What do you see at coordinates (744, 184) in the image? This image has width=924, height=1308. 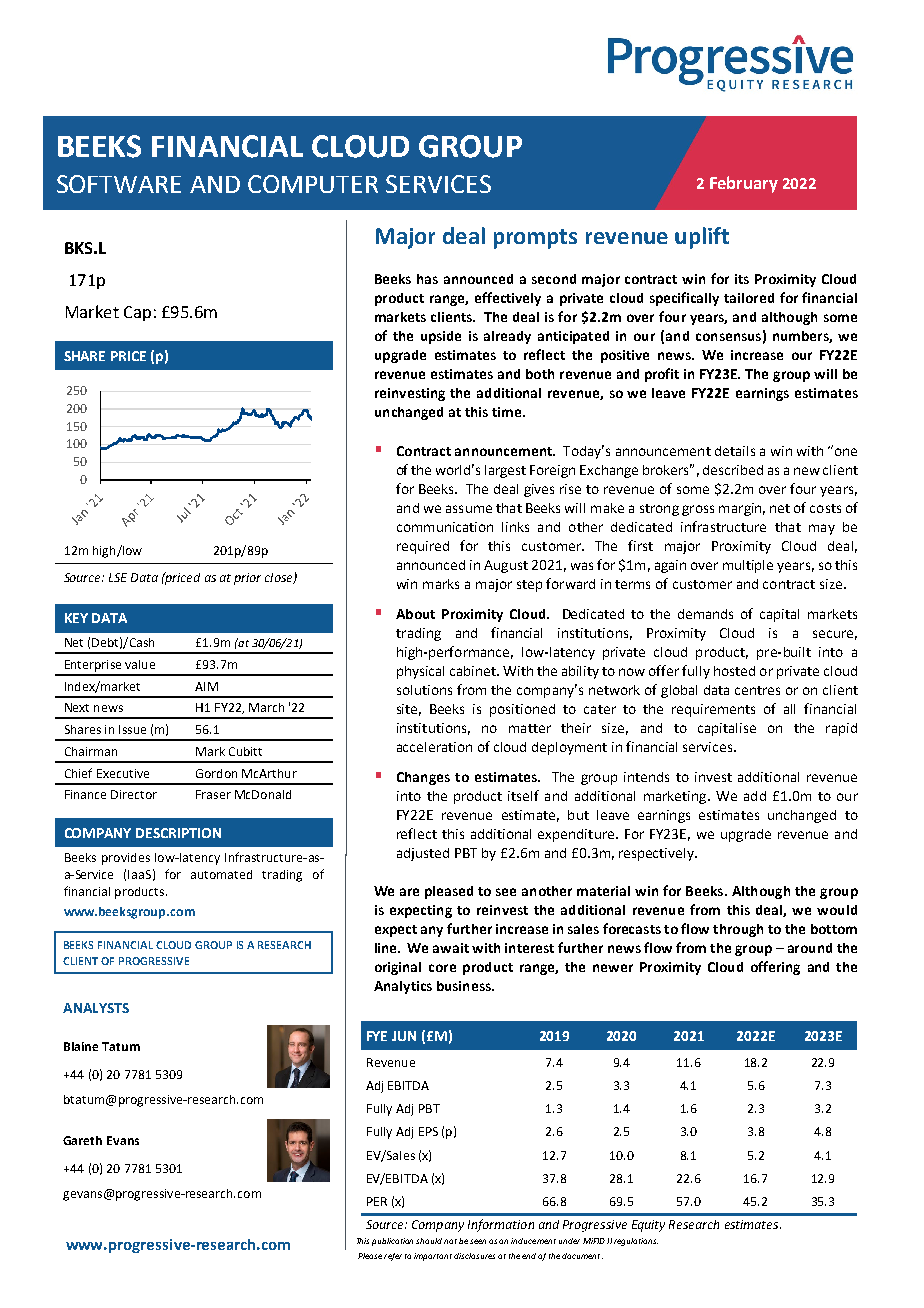 I see `February` at bounding box center [744, 184].
